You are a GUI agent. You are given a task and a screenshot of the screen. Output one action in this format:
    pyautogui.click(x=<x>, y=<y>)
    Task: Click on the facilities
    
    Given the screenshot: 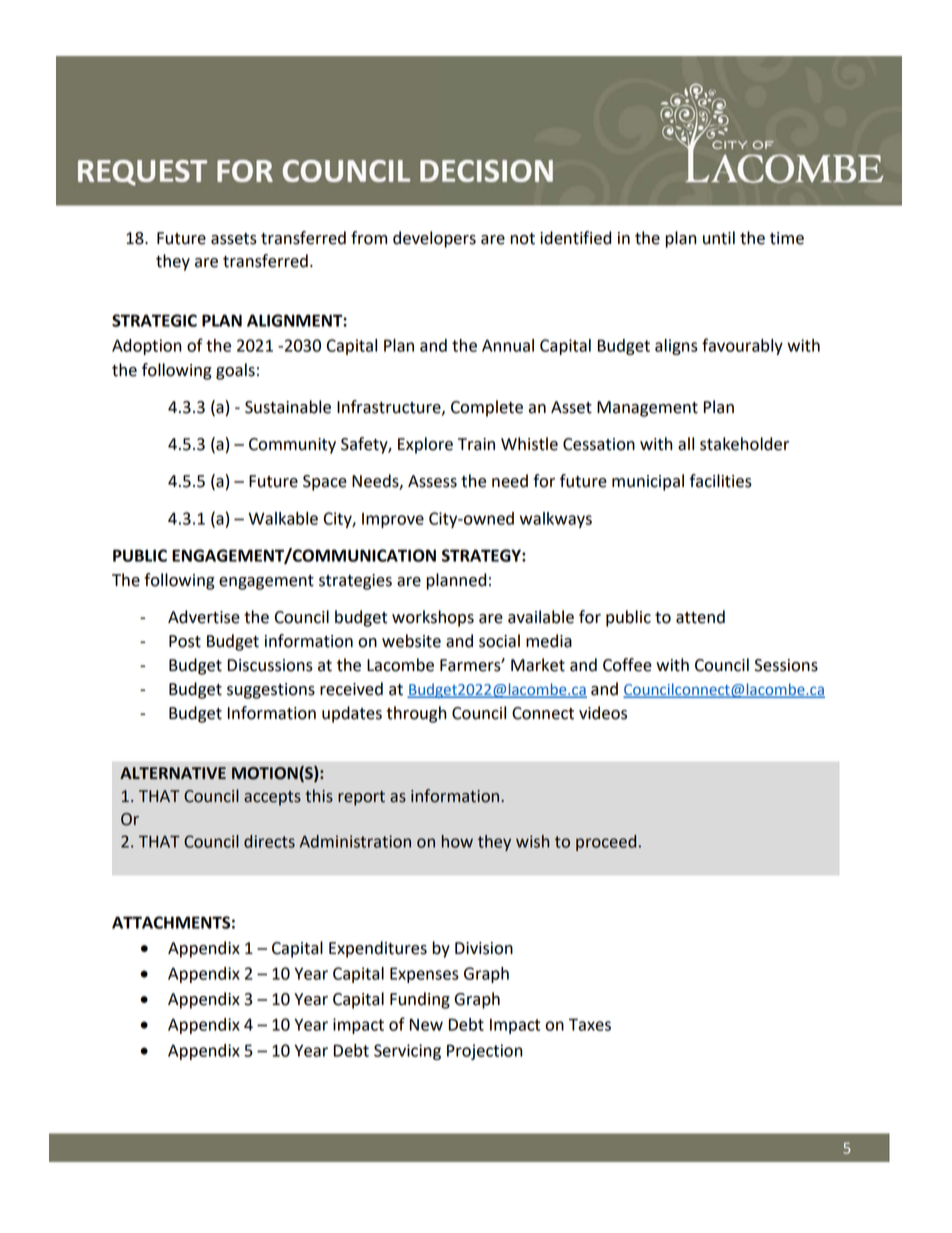 What is the action you would take?
    pyautogui.click(x=721, y=481)
